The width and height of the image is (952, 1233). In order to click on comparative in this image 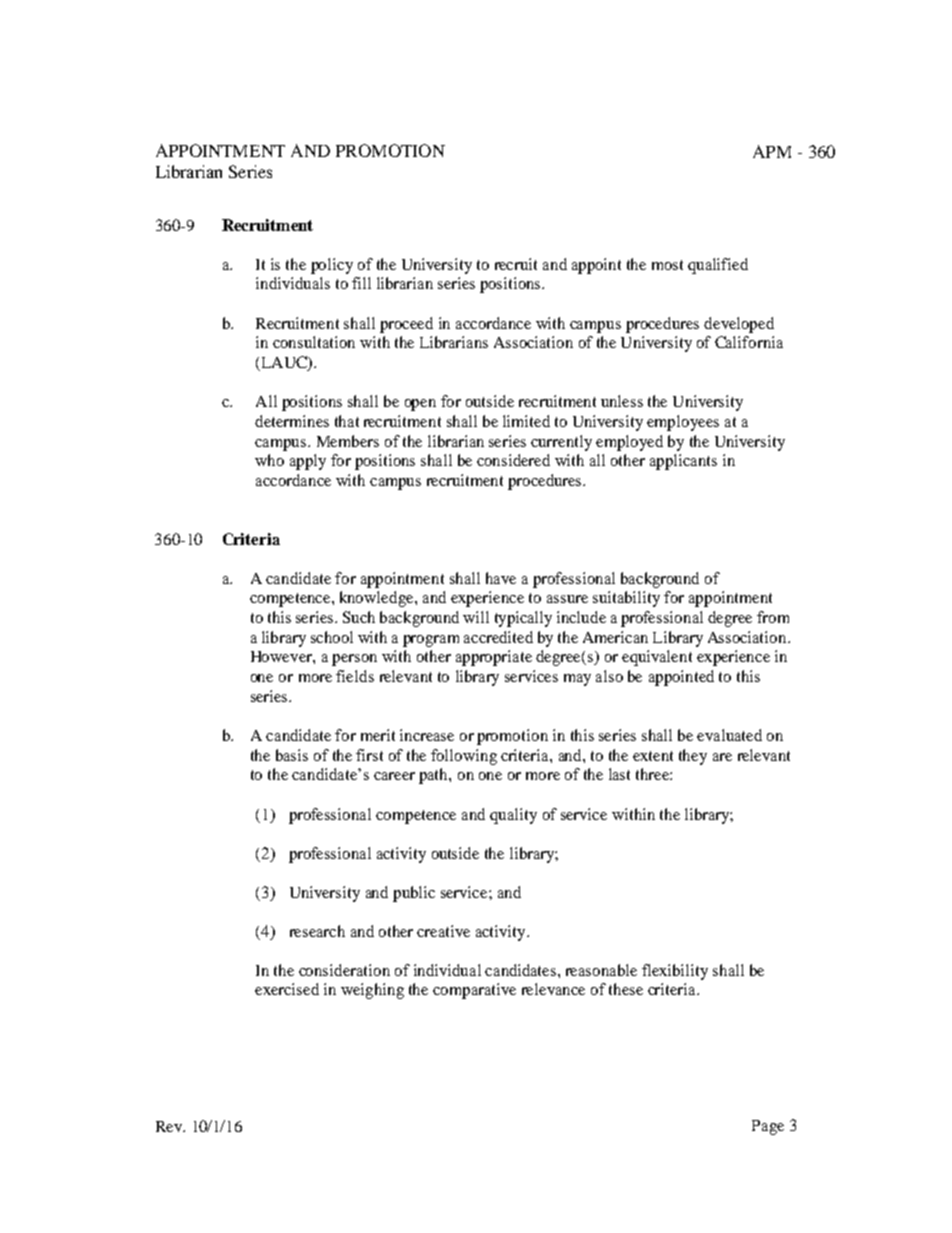, I will do `click(474, 991)`.
